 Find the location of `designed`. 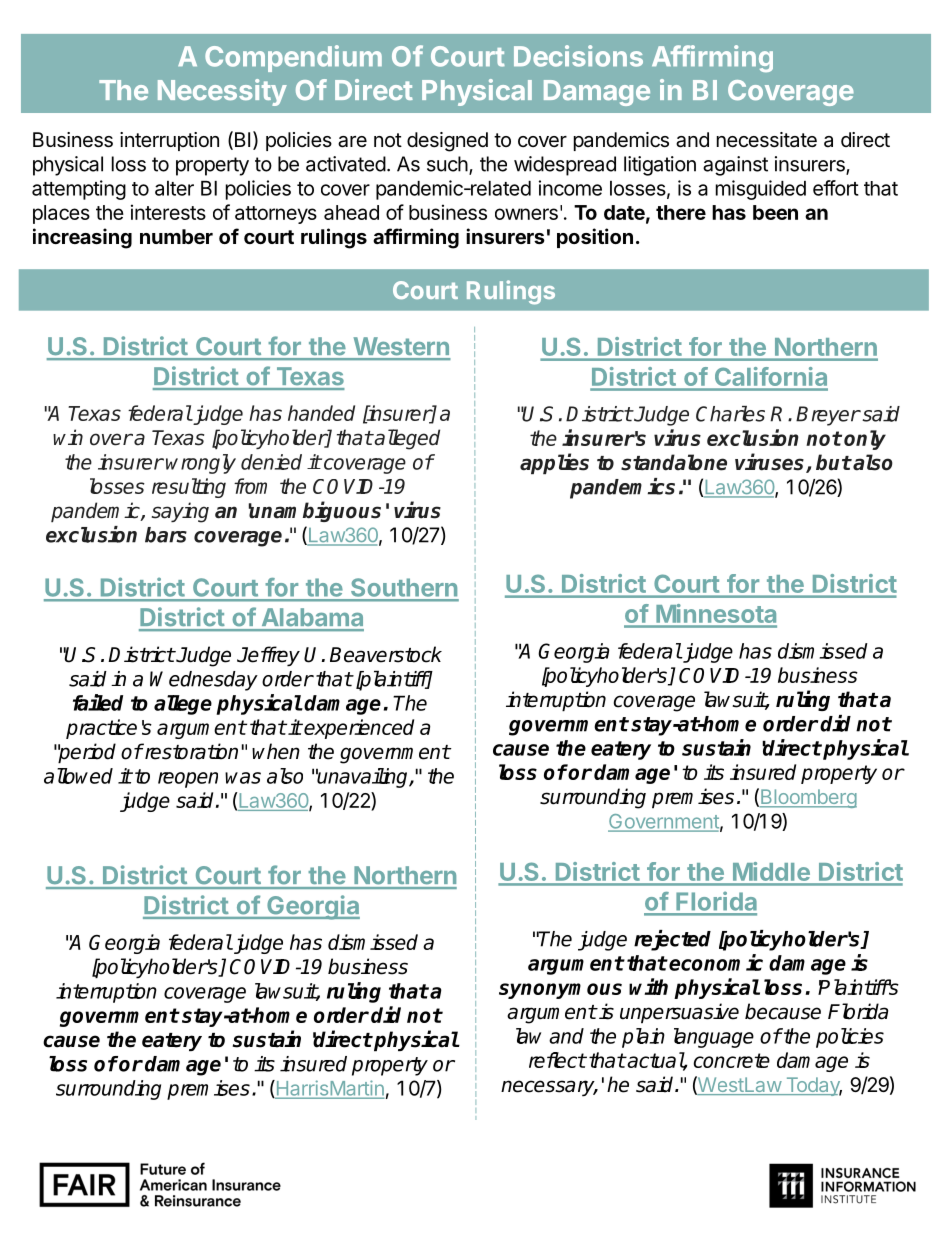

designed is located at coordinates (447, 142).
